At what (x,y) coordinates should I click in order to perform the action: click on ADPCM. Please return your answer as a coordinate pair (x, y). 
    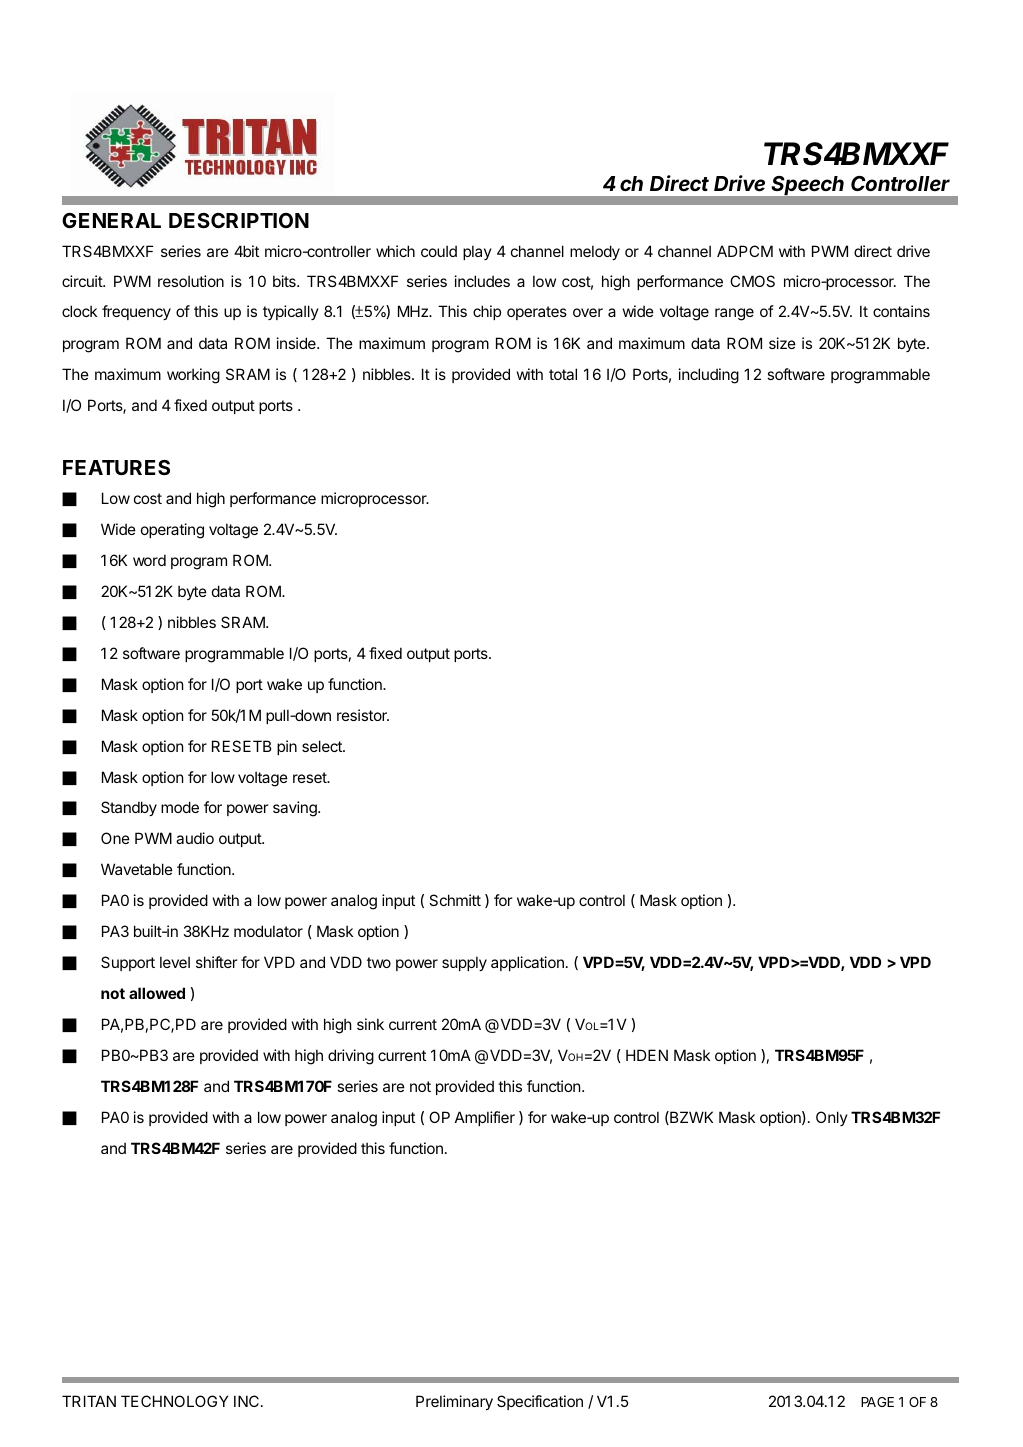
    Looking at the image, I should click on (745, 251).
